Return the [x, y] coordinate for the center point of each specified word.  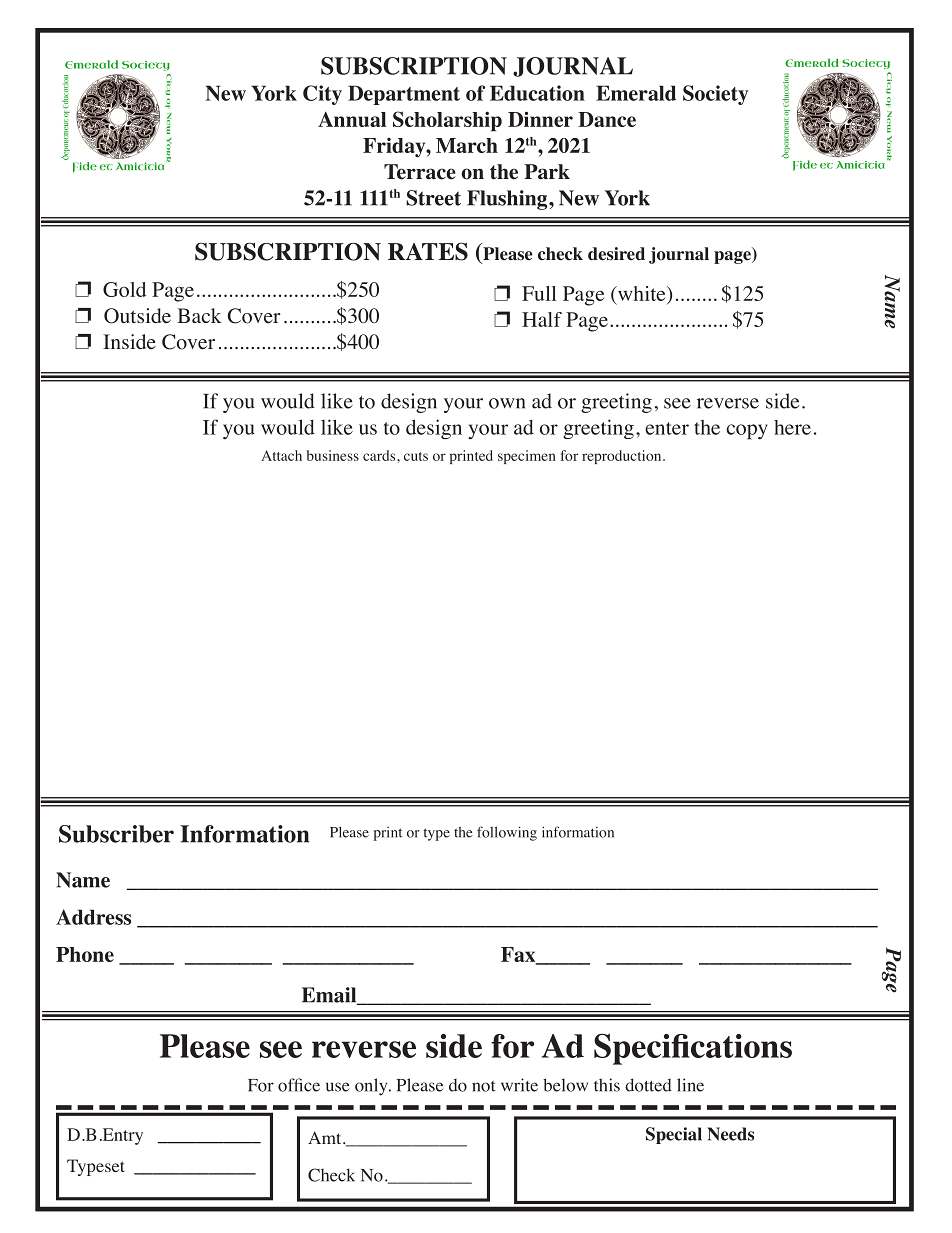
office [299, 1085]
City [322, 95]
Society [716, 95]
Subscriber [116, 834]
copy [747, 432]
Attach [281, 455]
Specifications [693, 1049]
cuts [416, 456]
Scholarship [447, 121]
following [507, 833]
